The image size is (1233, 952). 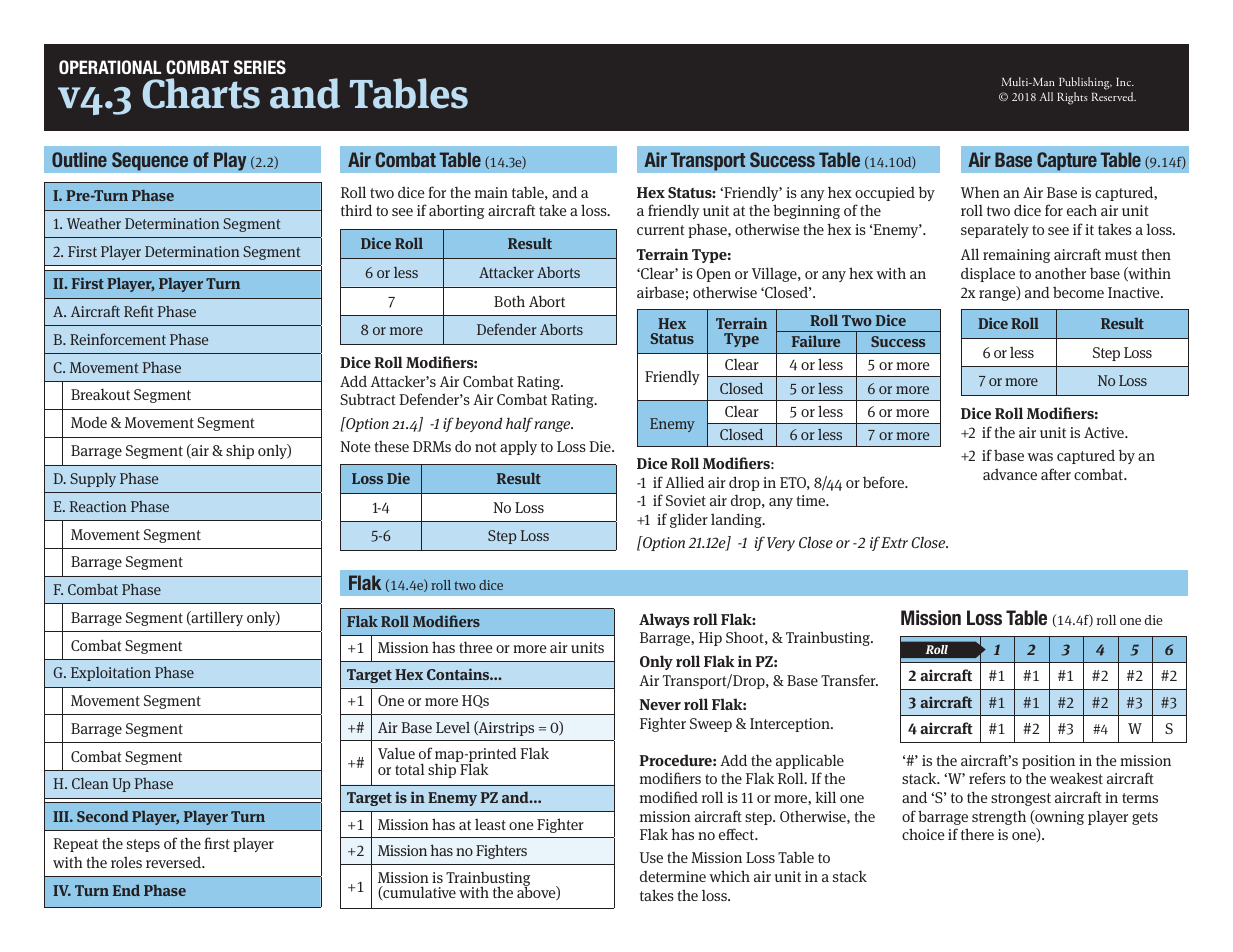 I want to click on advance, so click(x=1010, y=474).
